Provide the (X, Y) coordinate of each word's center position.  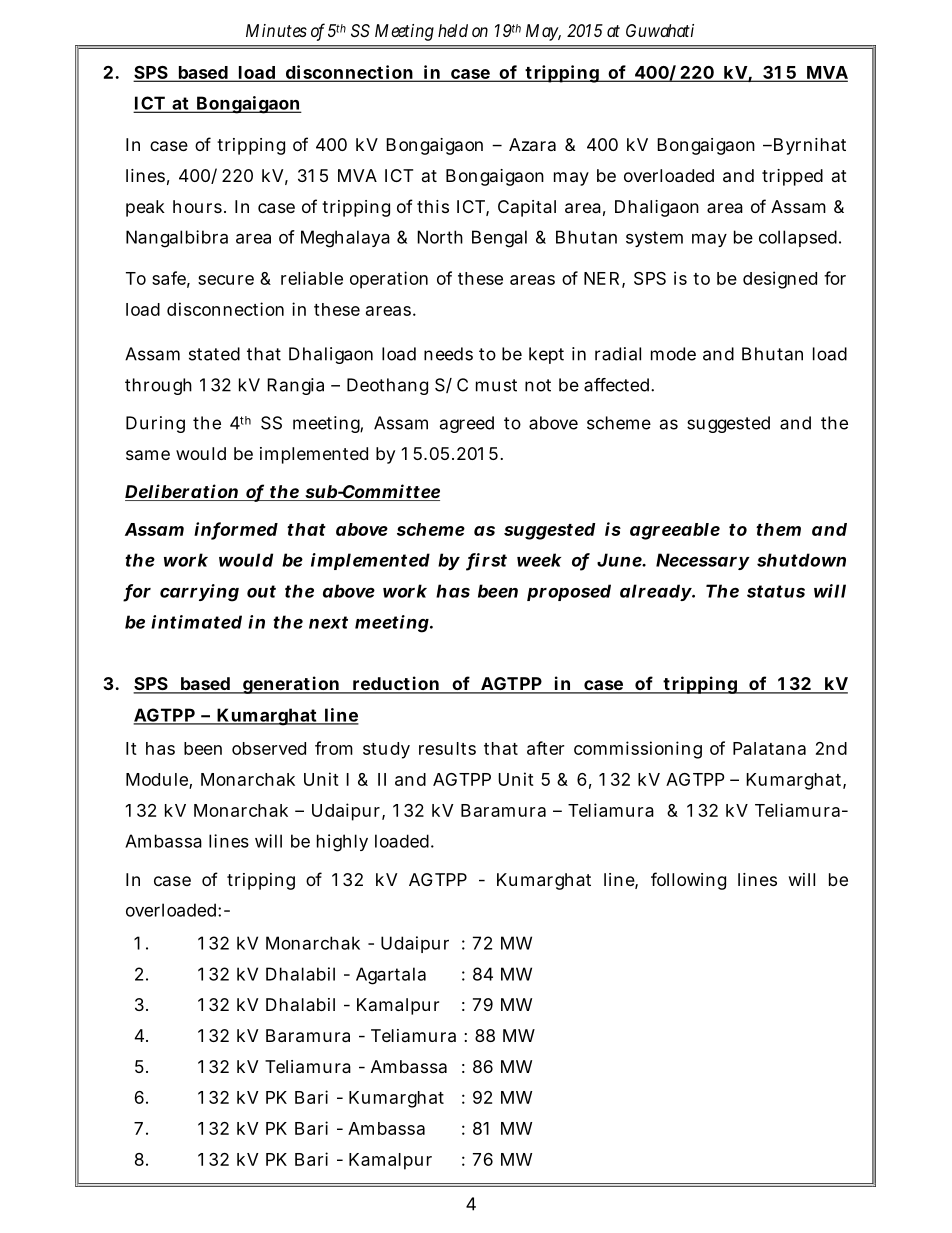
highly (342, 843)
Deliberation (182, 492)
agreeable (675, 531)
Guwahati (660, 30)
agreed (467, 424)
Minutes (276, 30)
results (447, 748)
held (453, 30)
